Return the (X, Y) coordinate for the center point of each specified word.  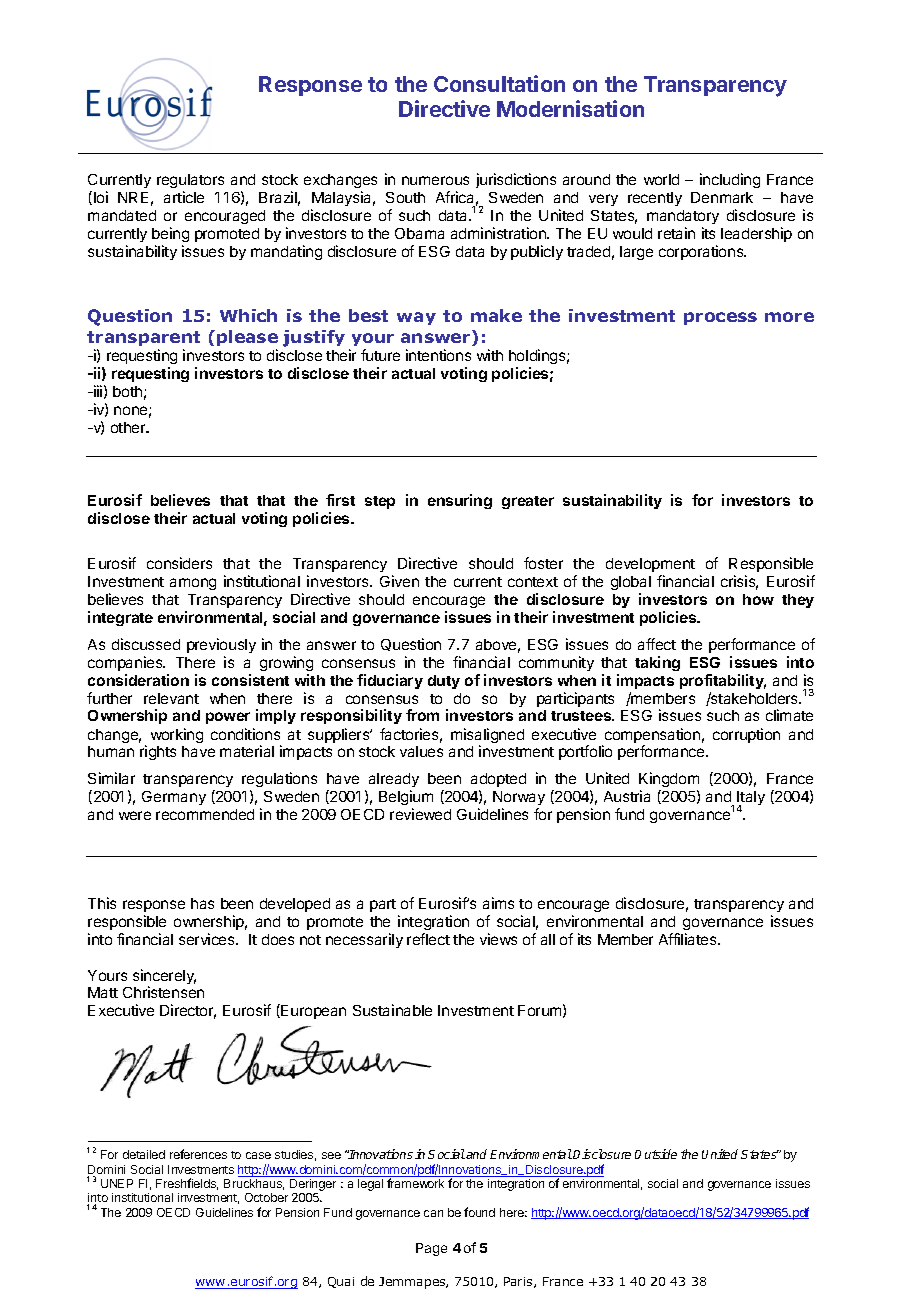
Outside (656, 1154)
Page (431, 1249)
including (730, 180)
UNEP (117, 1183)
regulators (190, 183)
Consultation (499, 83)
